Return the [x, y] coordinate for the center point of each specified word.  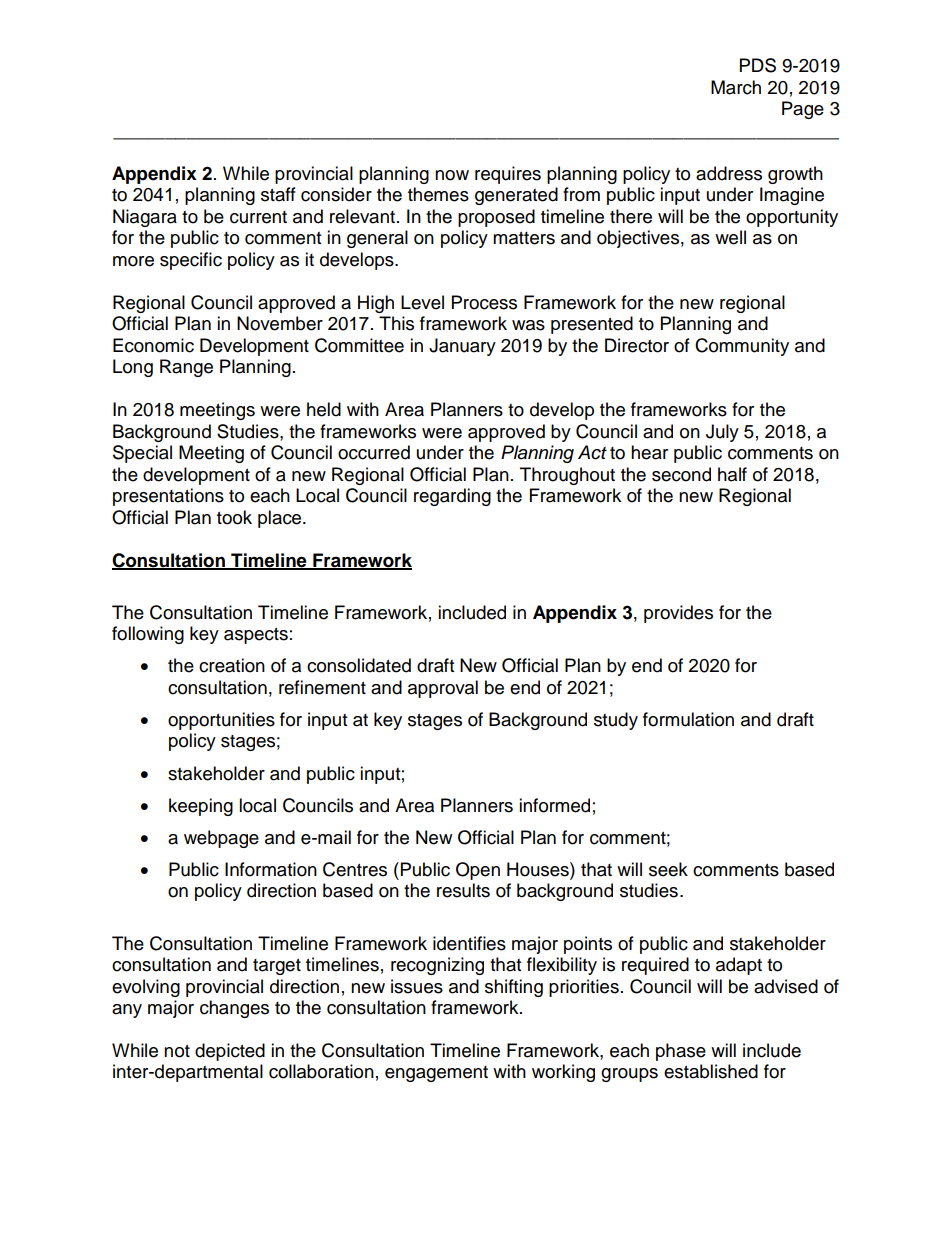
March [736, 87]
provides [678, 614]
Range [186, 368]
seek [668, 869]
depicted [230, 1052]
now [452, 175]
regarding [452, 497]
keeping [201, 807]
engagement [436, 1074]
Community [742, 347]
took [234, 517]
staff [278, 194]
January [462, 347]
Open [478, 871]
